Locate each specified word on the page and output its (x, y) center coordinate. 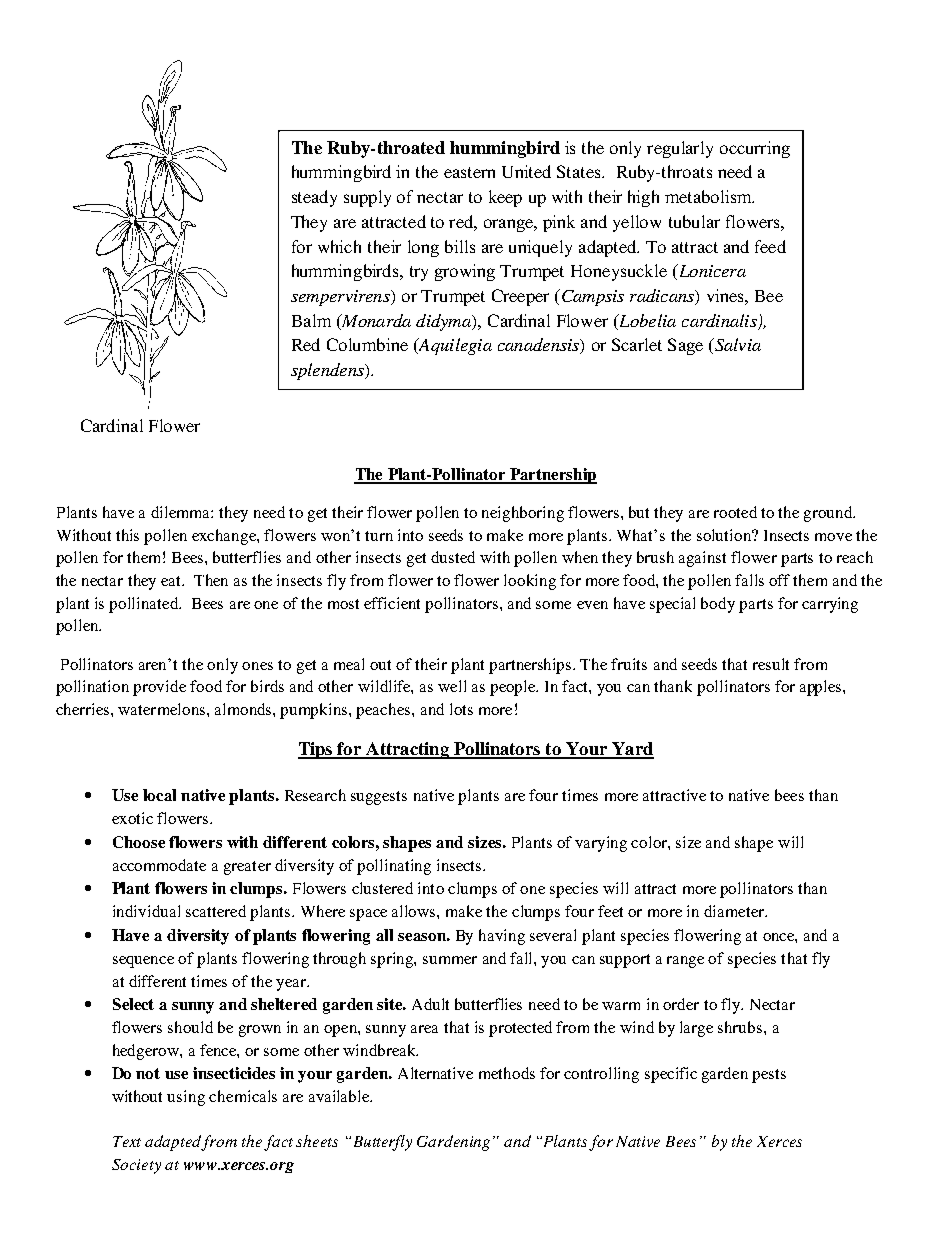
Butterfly (381, 1143)
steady (314, 198)
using (186, 1098)
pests (769, 1076)
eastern (469, 172)
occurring (755, 149)
